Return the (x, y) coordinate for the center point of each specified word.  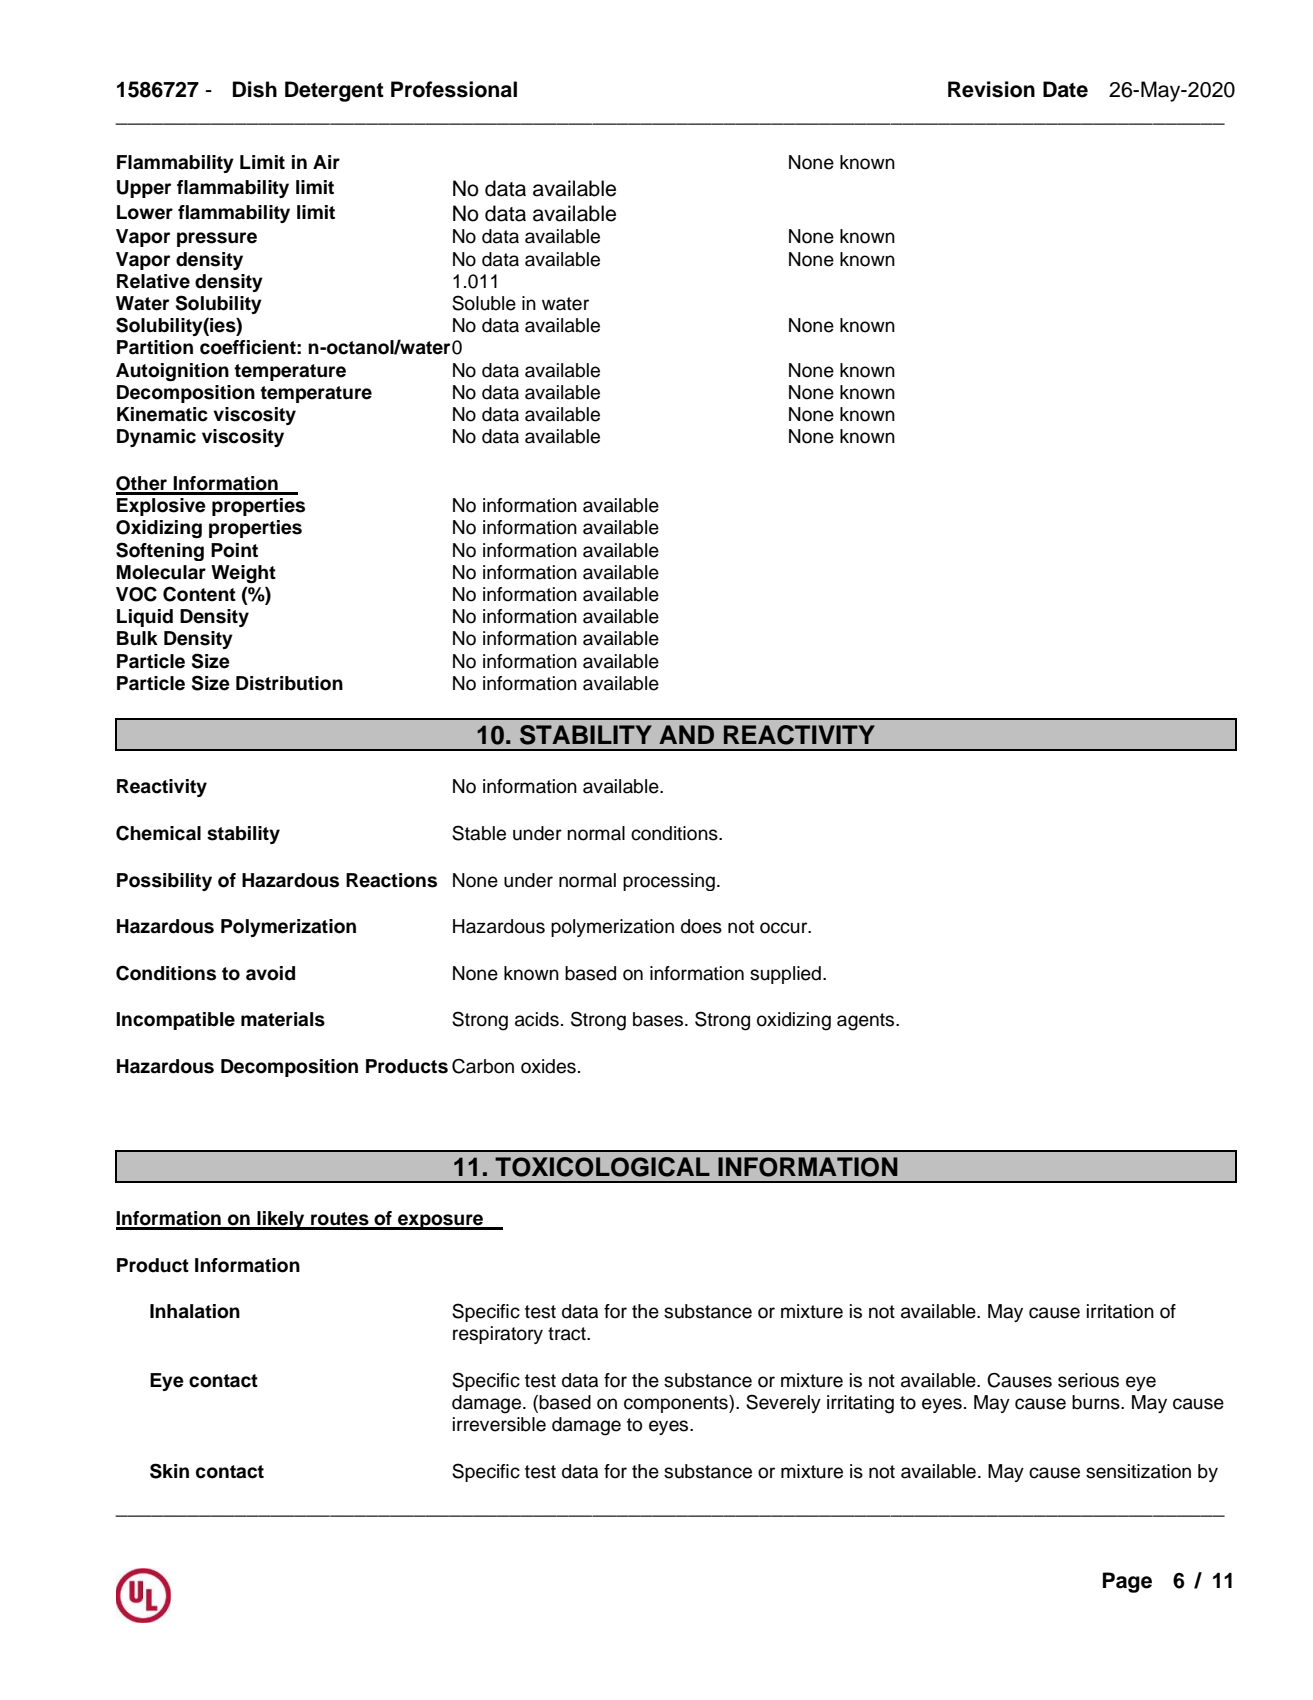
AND (686, 734)
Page (1127, 1582)
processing (669, 882)
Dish (255, 89)
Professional (454, 89)
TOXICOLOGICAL (602, 1167)
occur (785, 928)
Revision (991, 89)
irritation (1120, 1311)
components (677, 1404)
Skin (169, 1471)
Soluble (484, 303)
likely (281, 1220)
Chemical (158, 833)
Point (234, 550)
